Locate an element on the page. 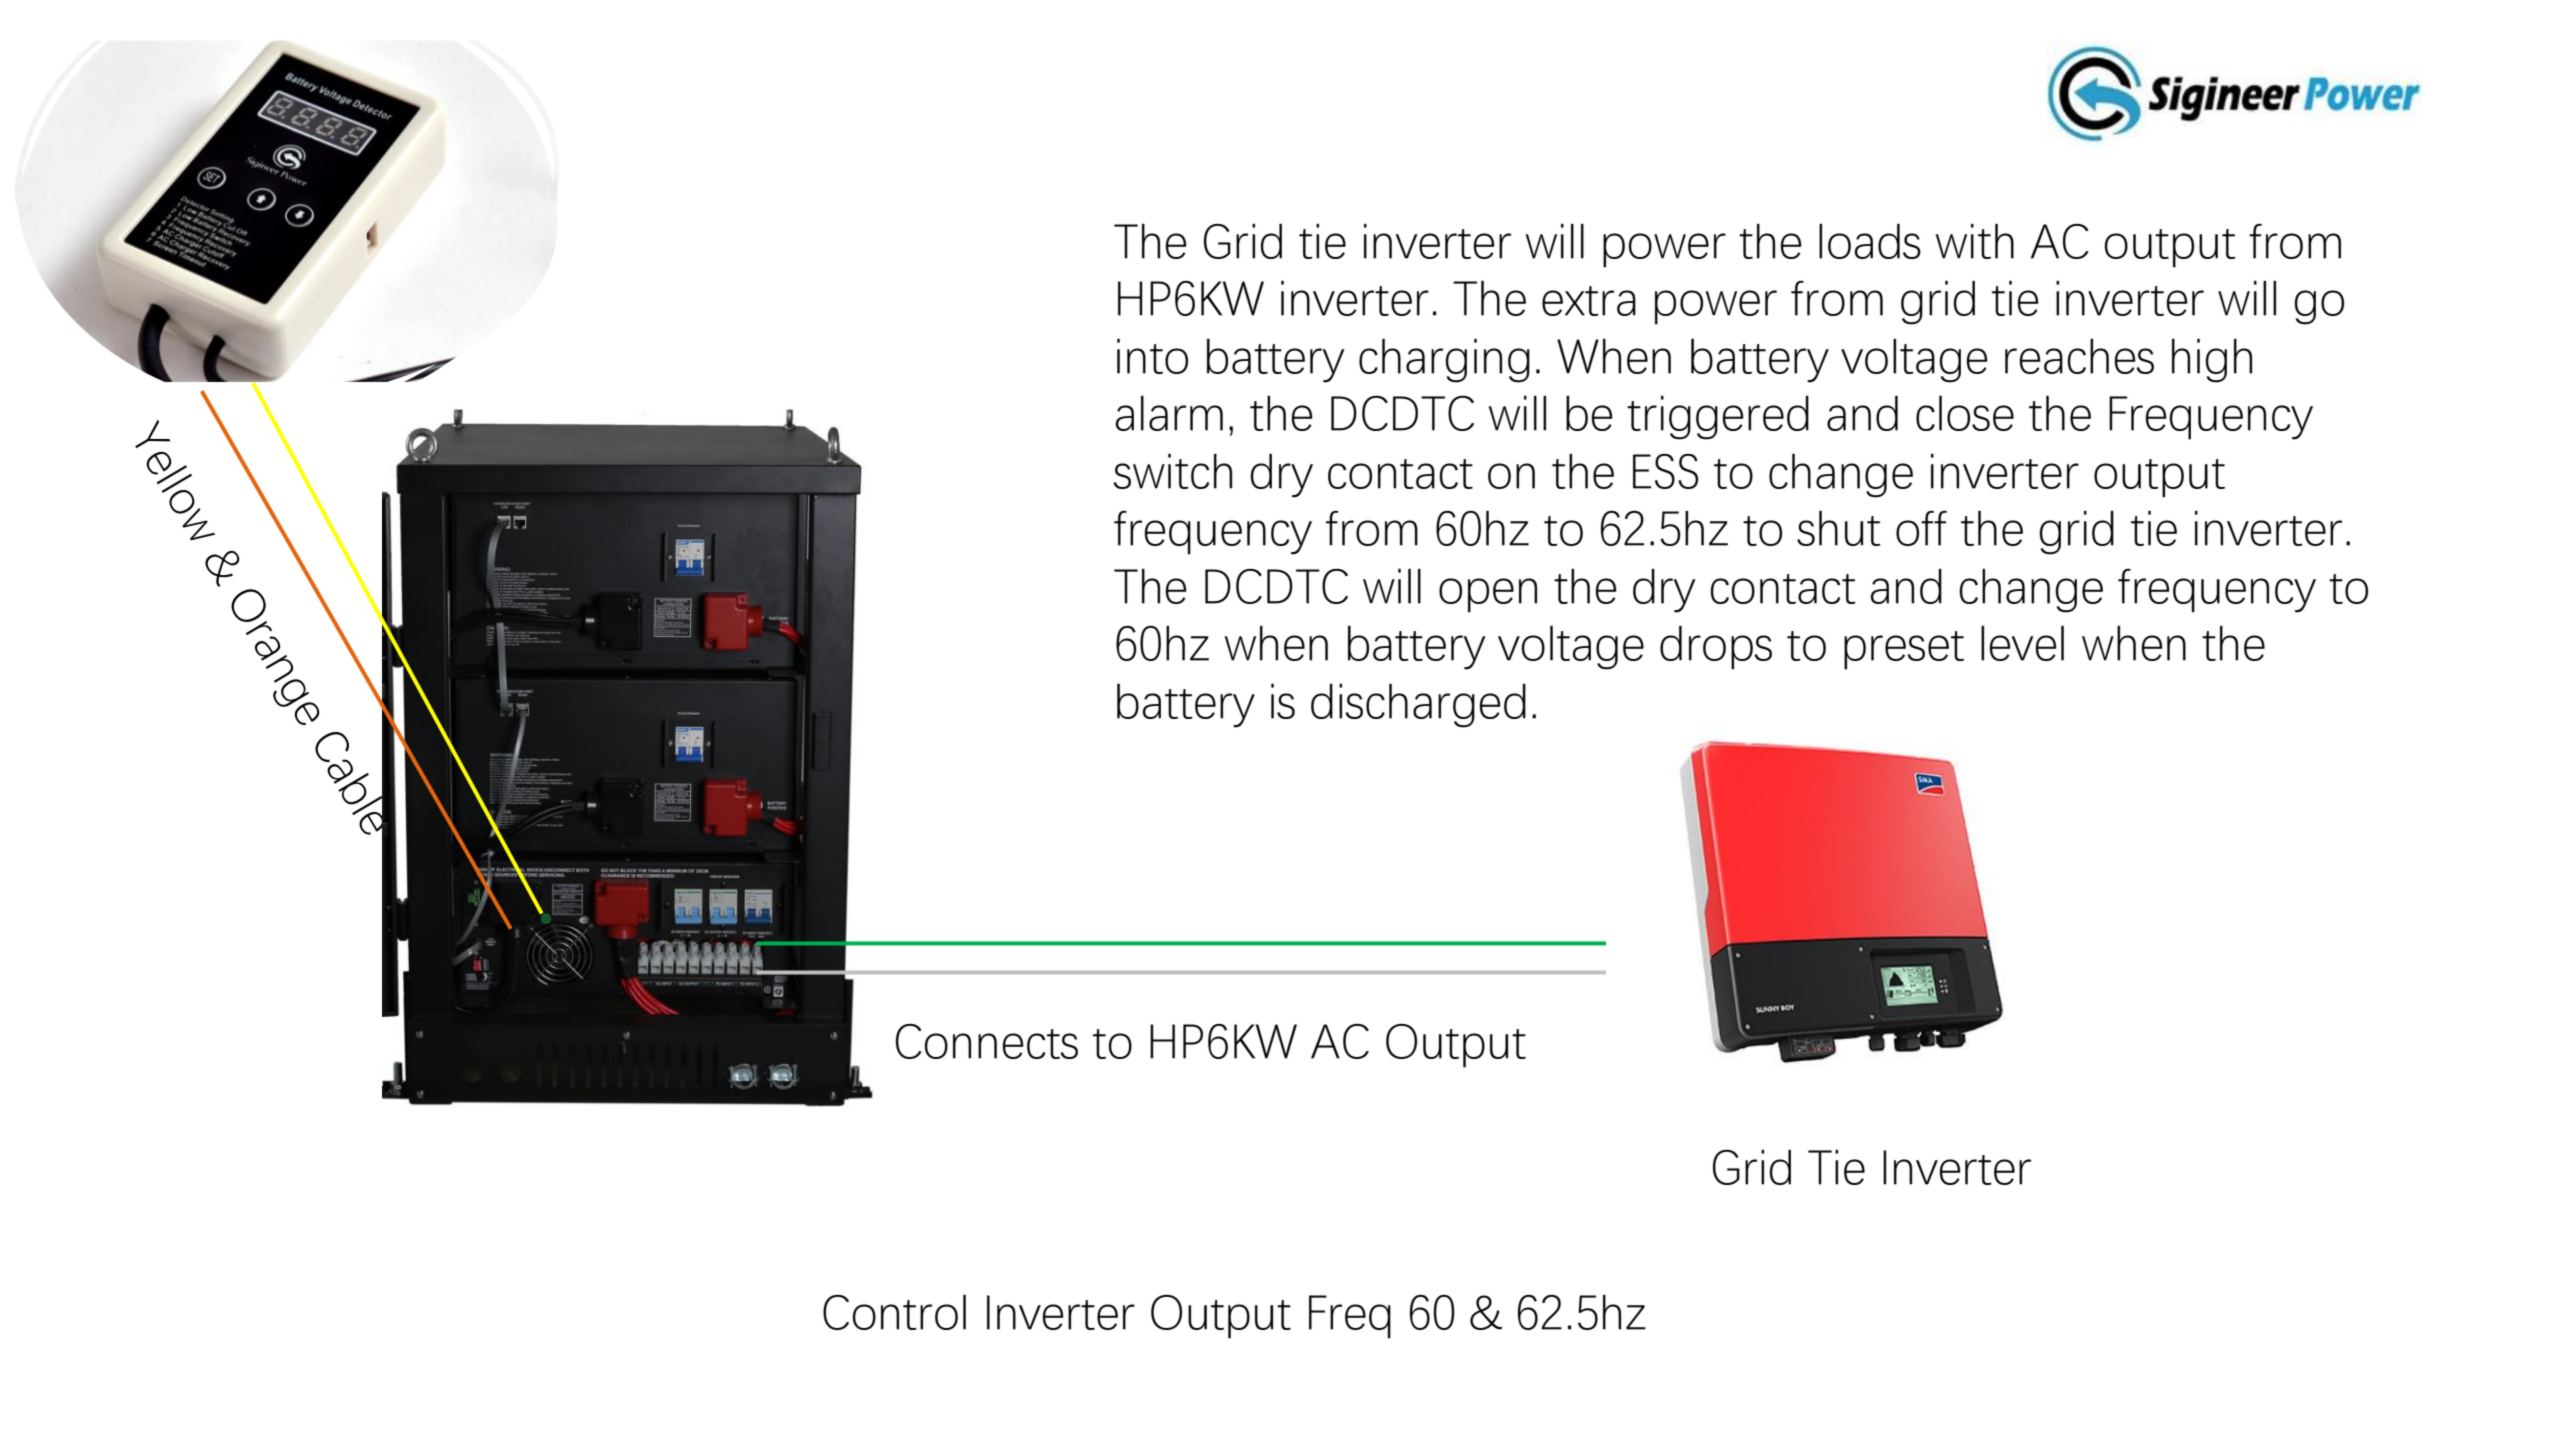 The height and width of the image is (1436, 2552). with is located at coordinates (1975, 241).
